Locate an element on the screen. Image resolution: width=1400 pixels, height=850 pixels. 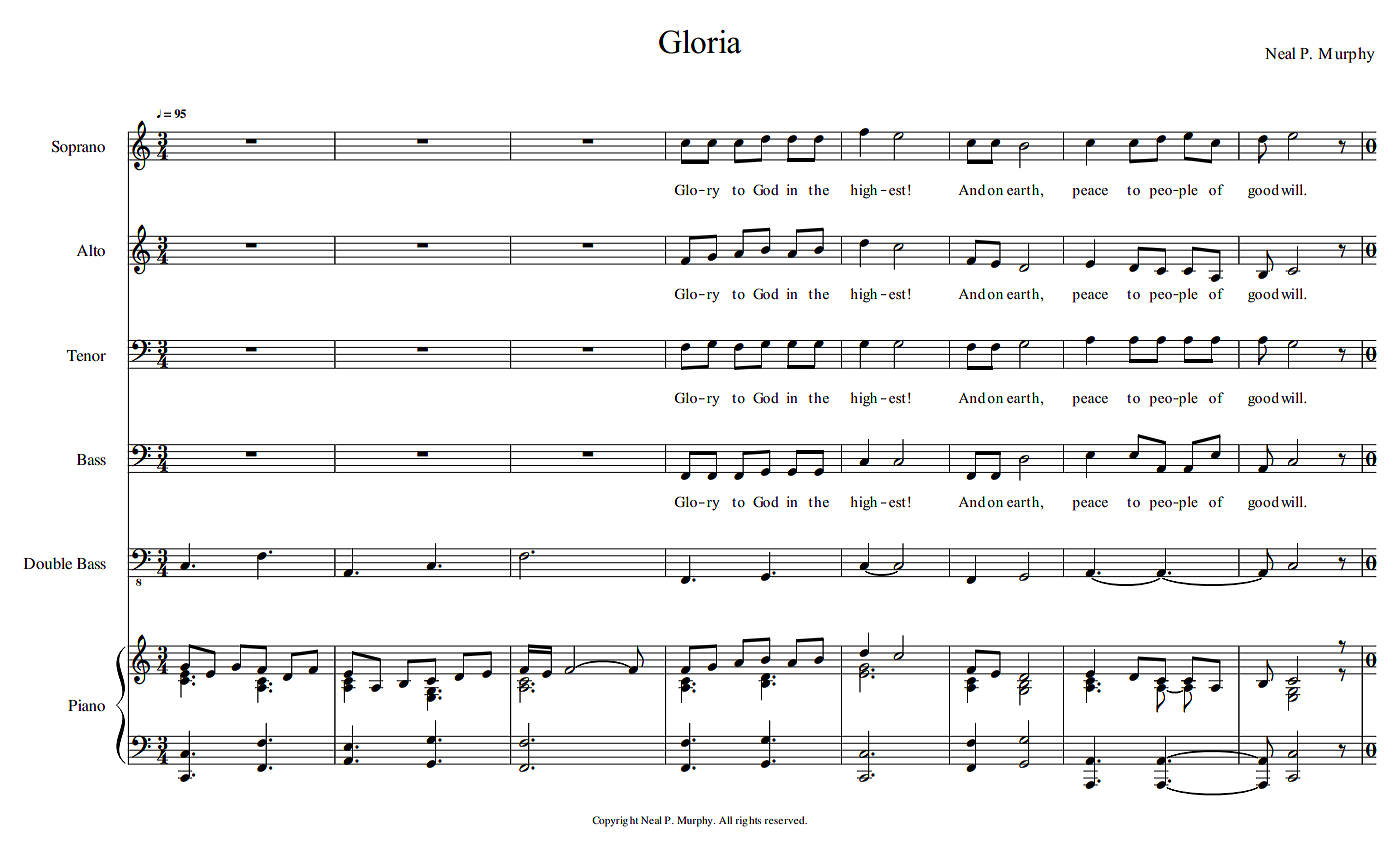
hts is located at coordinates (755, 820).
